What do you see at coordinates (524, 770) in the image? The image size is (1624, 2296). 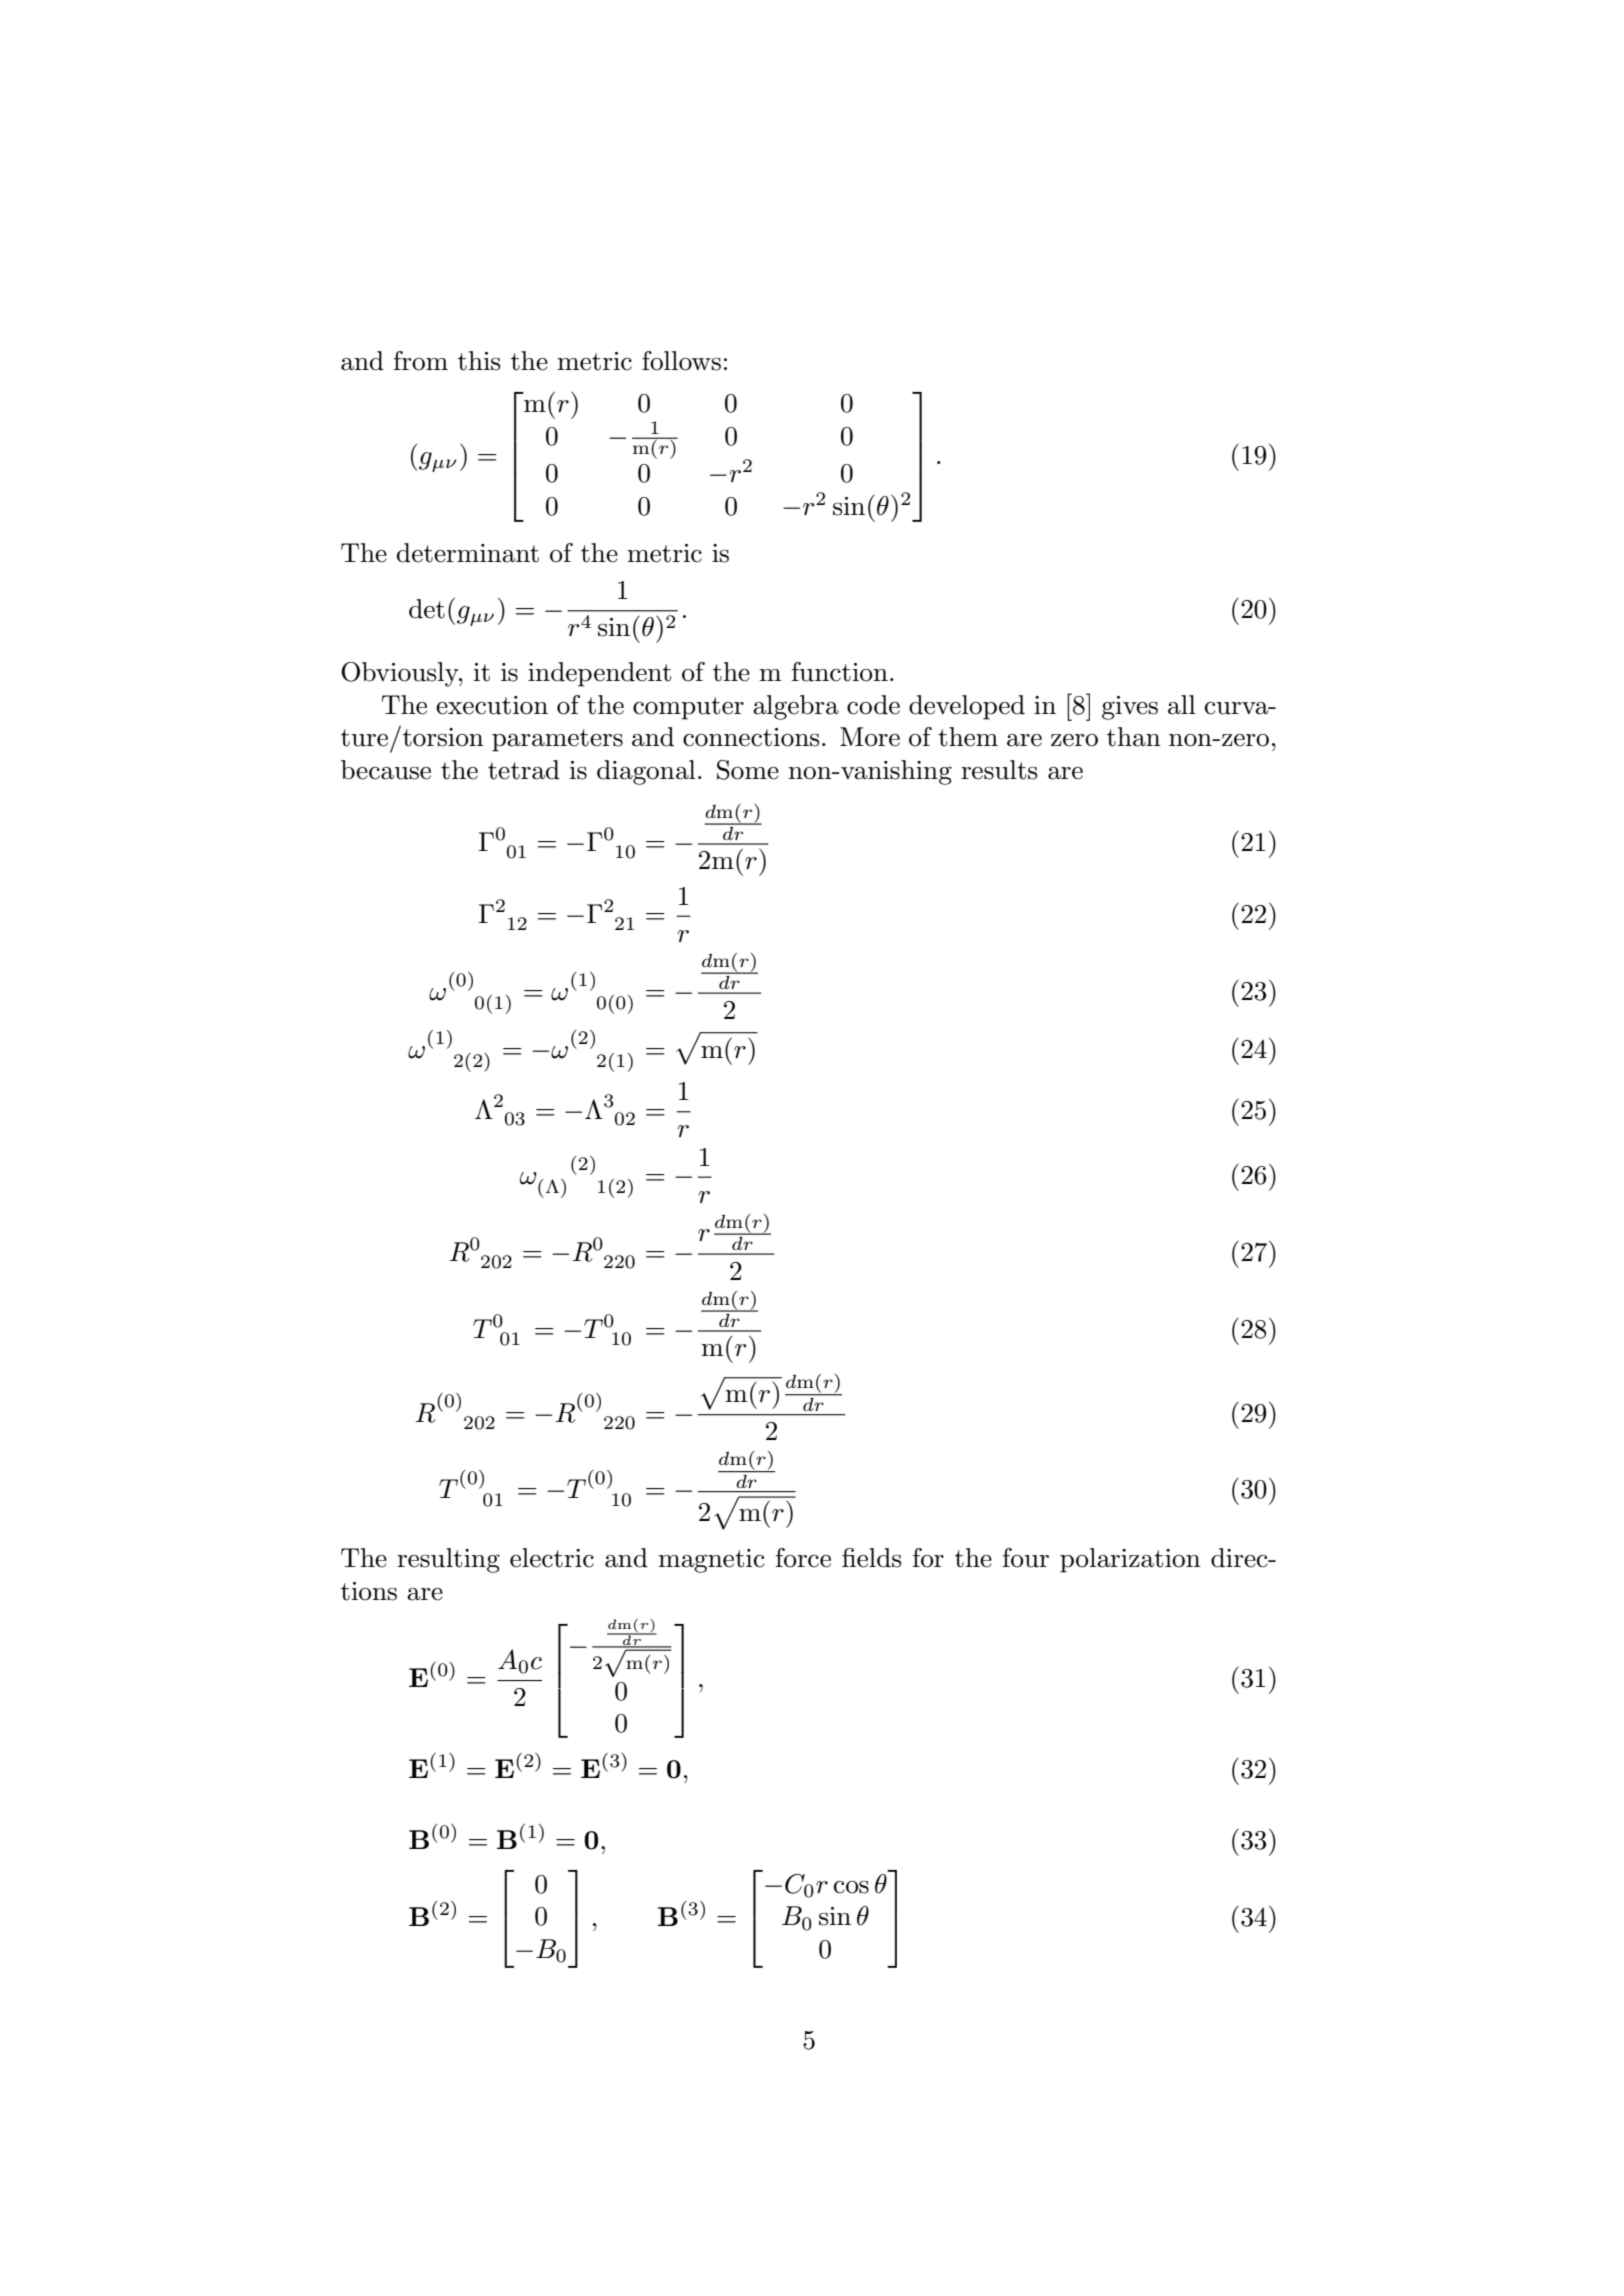 I see `tetrad` at bounding box center [524, 770].
